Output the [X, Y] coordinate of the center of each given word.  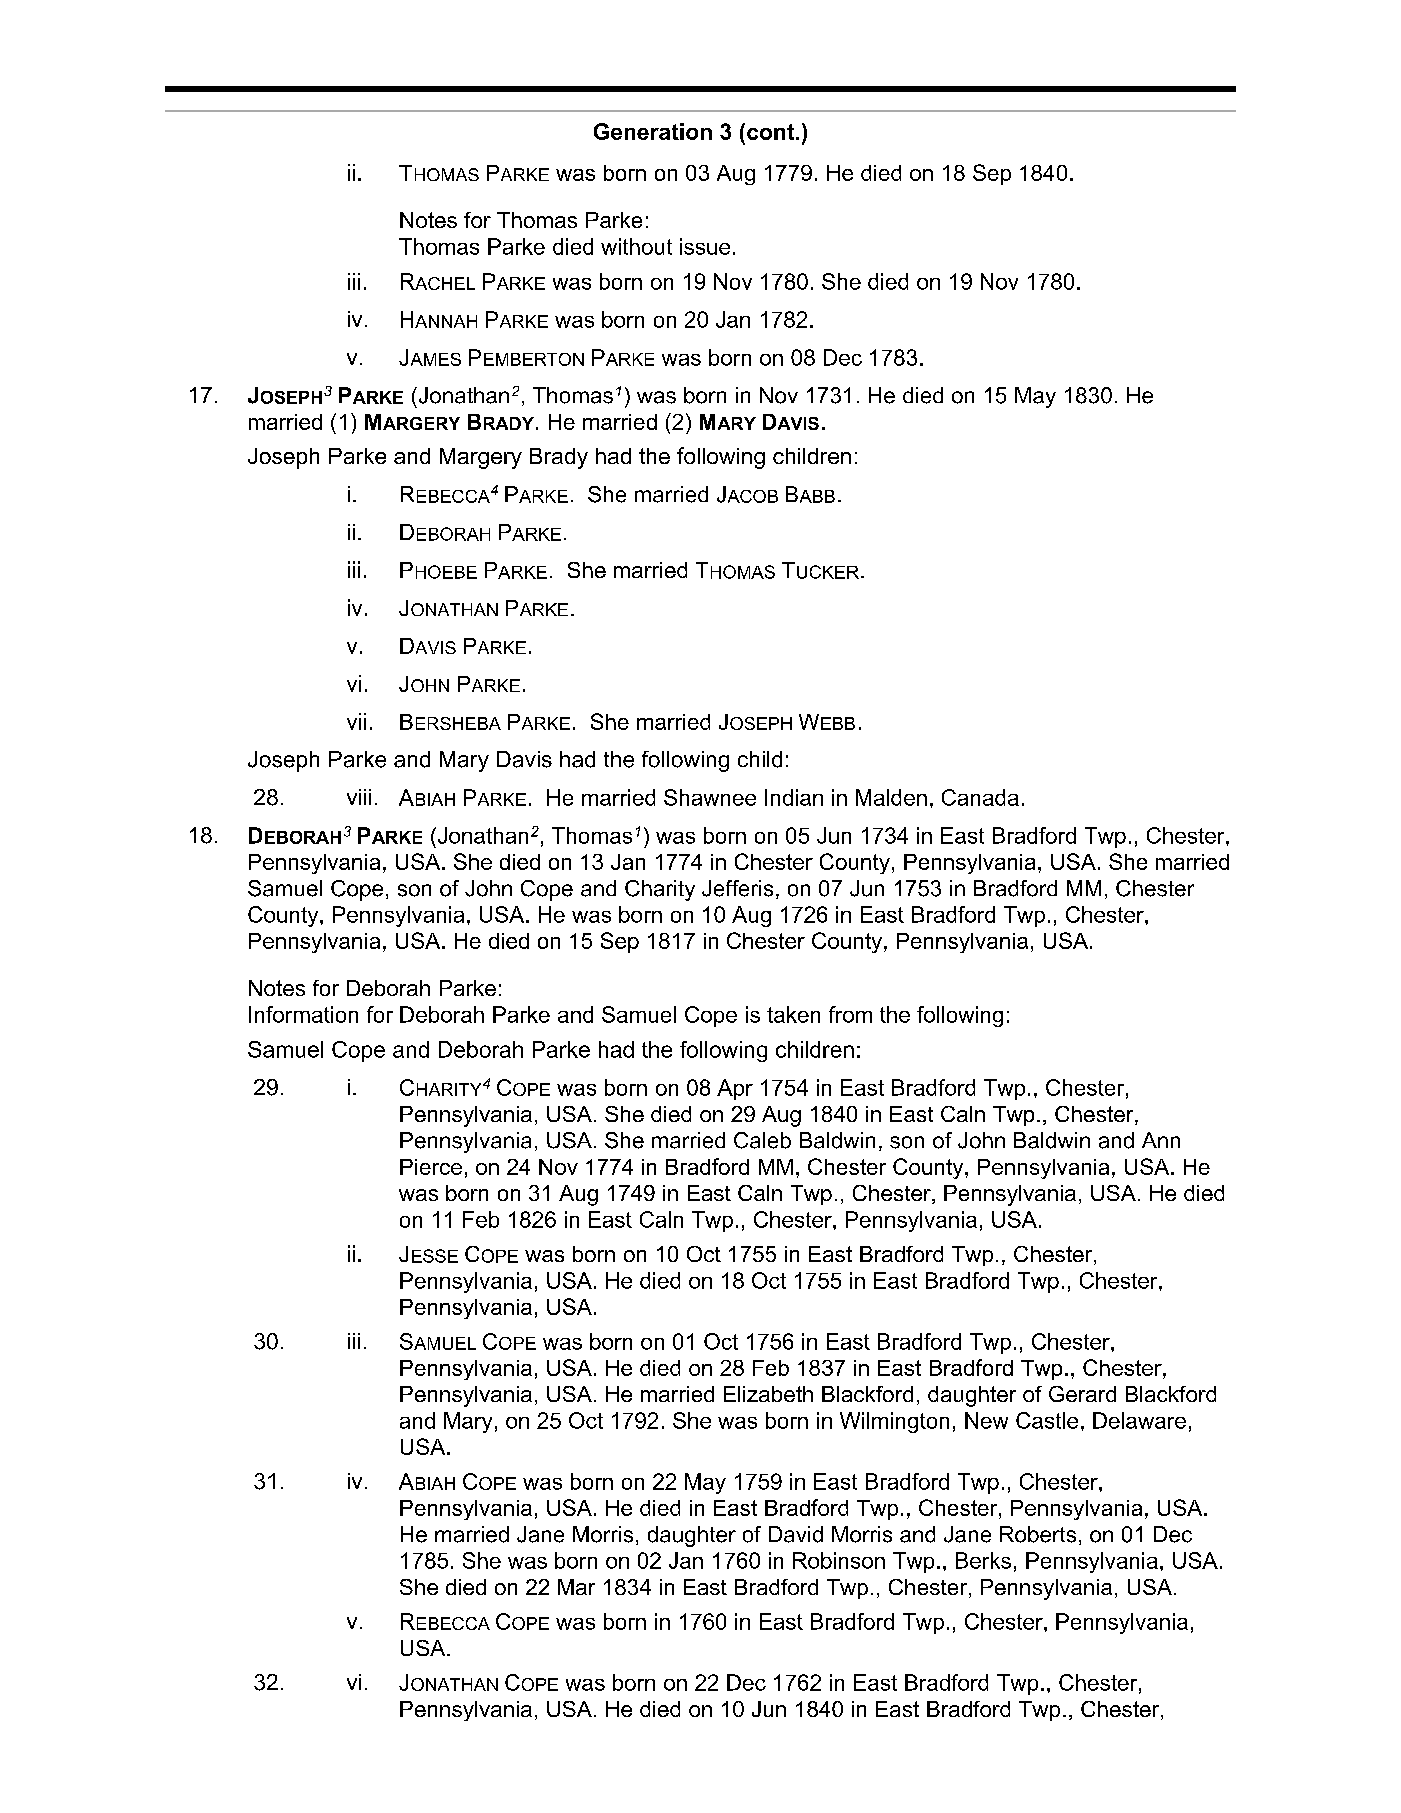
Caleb [762, 1140]
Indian [794, 797]
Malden [891, 797]
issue [705, 246]
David [796, 1534]
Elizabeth [768, 1394]
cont [772, 132]
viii [359, 797]
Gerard [1082, 1394]
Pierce [431, 1167]
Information [303, 1014]
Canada [980, 797]
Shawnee [710, 797]
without [636, 246]
